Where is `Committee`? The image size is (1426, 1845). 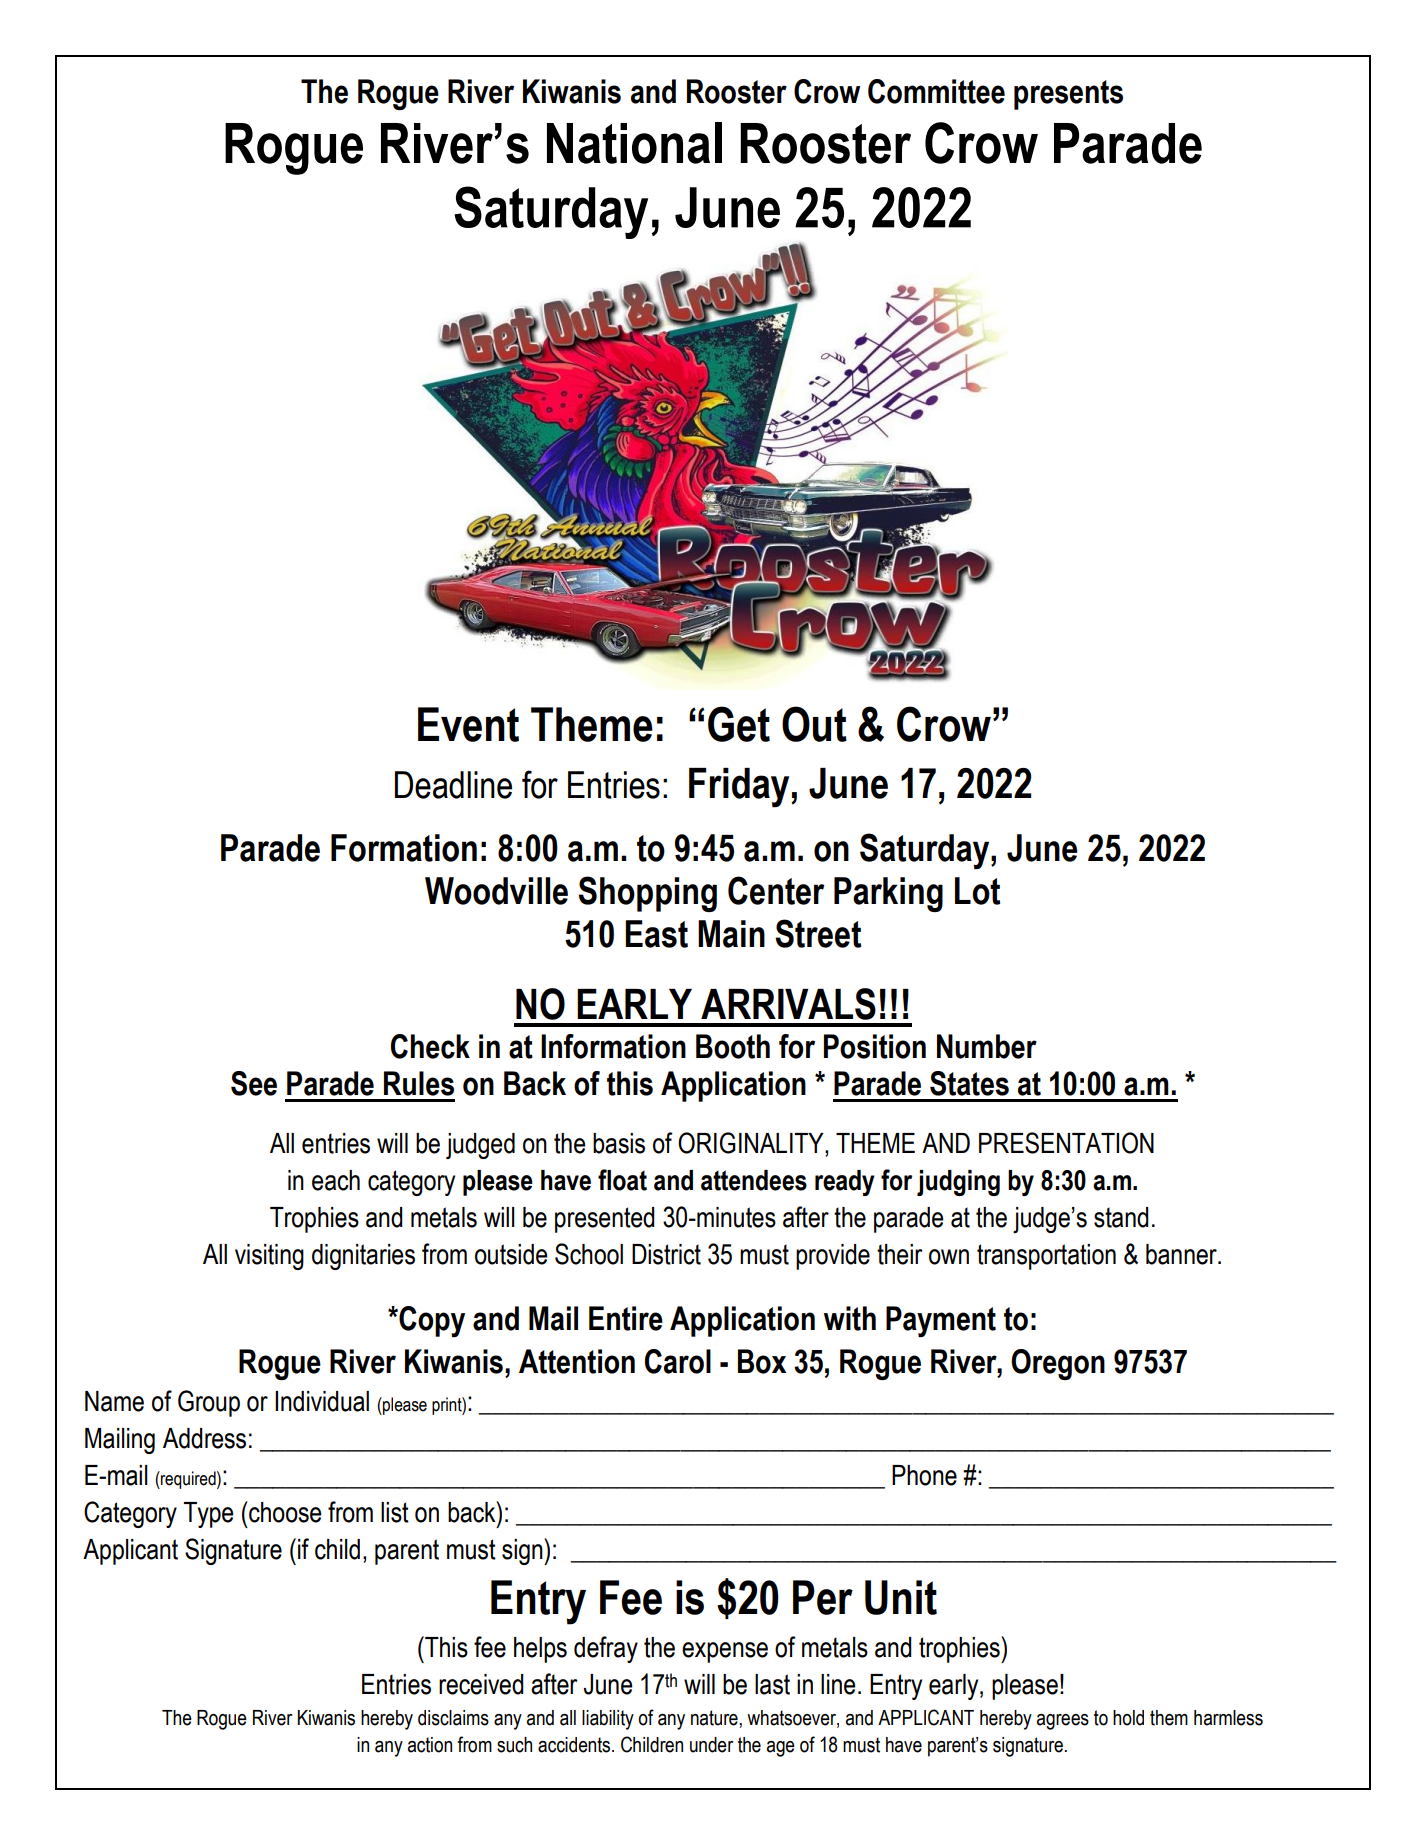
Committee is located at coordinates (936, 91).
